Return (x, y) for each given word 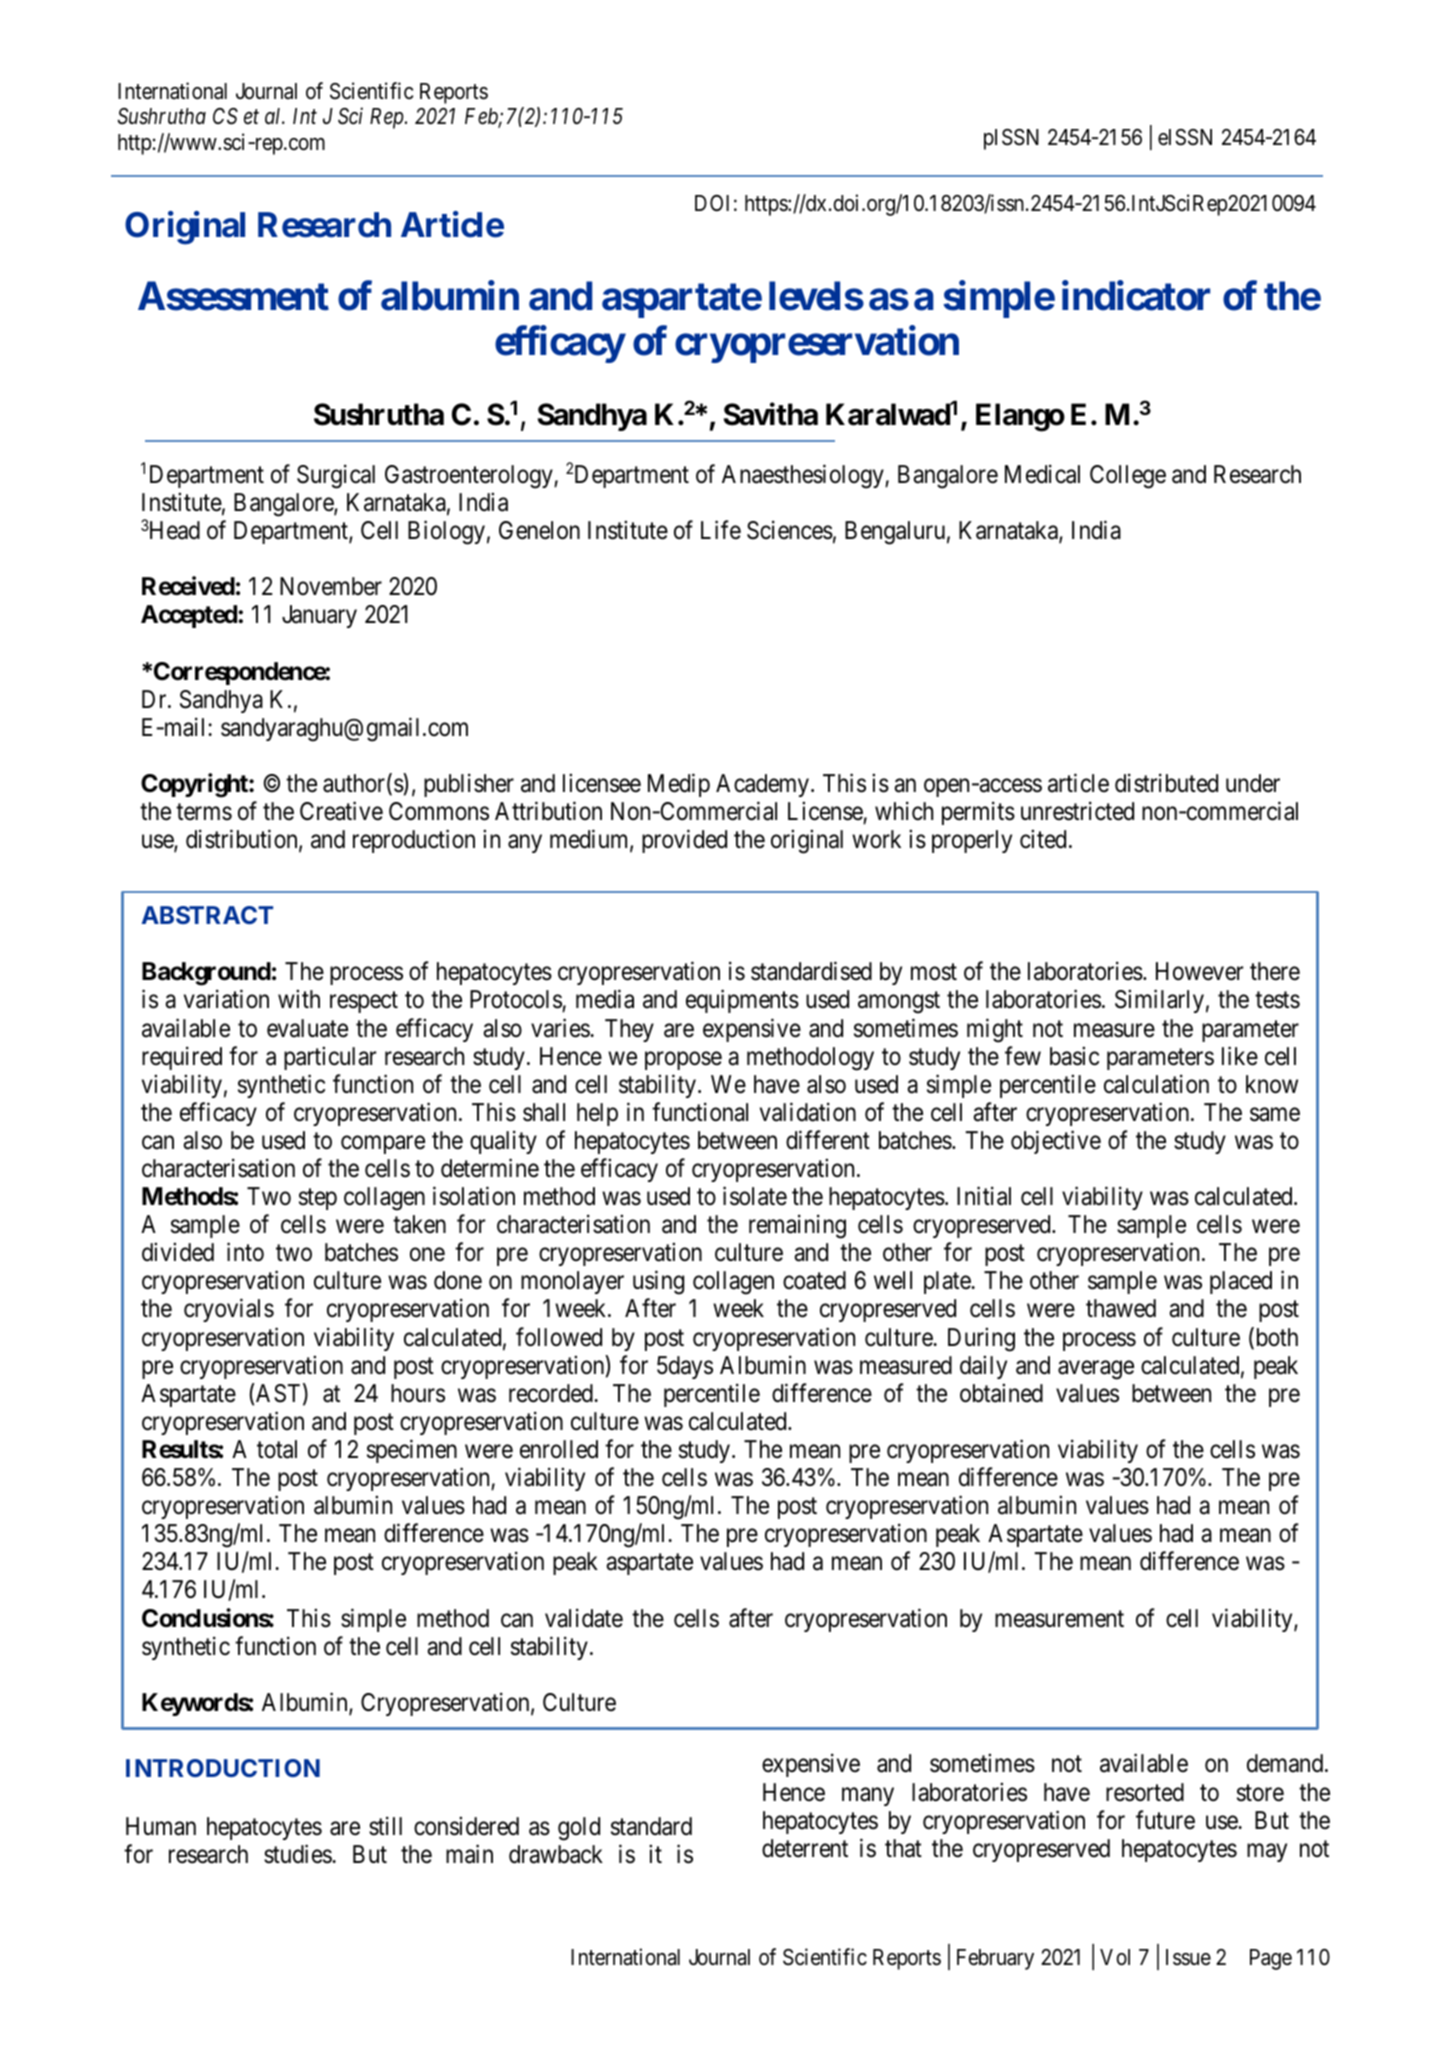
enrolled (559, 1449)
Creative (341, 811)
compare (383, 1145)
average (1096, 1370)
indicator (1136, 296)
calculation (1156, 1084)
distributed (1166, 783)
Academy (762, 785)
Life (721, 530)
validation (808, 1112)
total (277, 1449)
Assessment (233, 296)
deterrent (805, 1848)
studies (298, 1854)
